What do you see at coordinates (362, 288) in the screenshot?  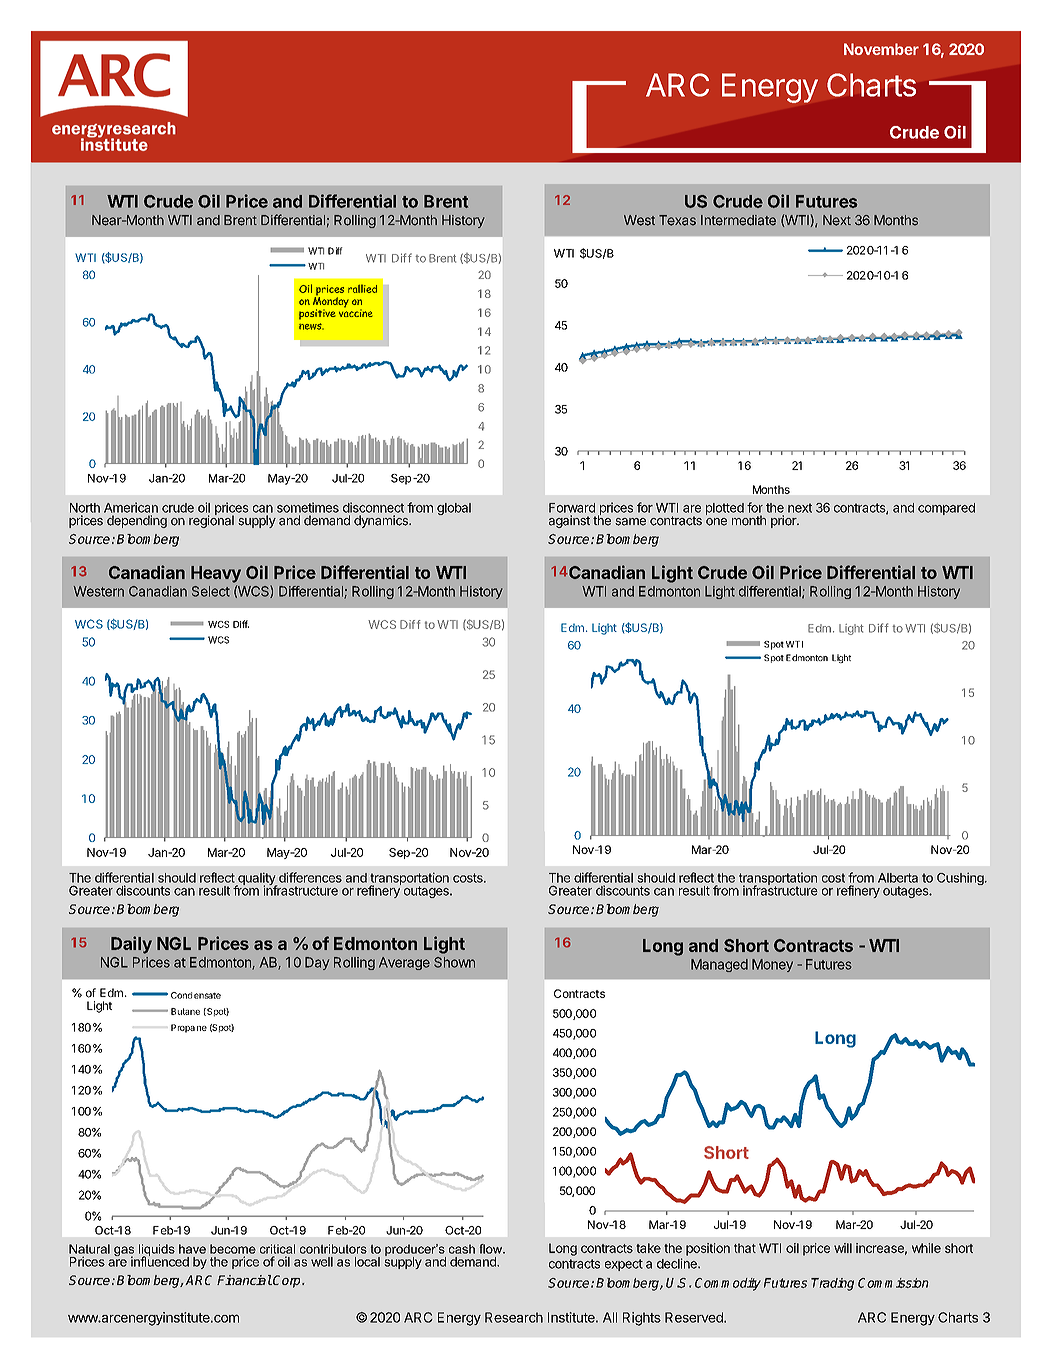 I see `rallied` at bounding box center [362, 288].
